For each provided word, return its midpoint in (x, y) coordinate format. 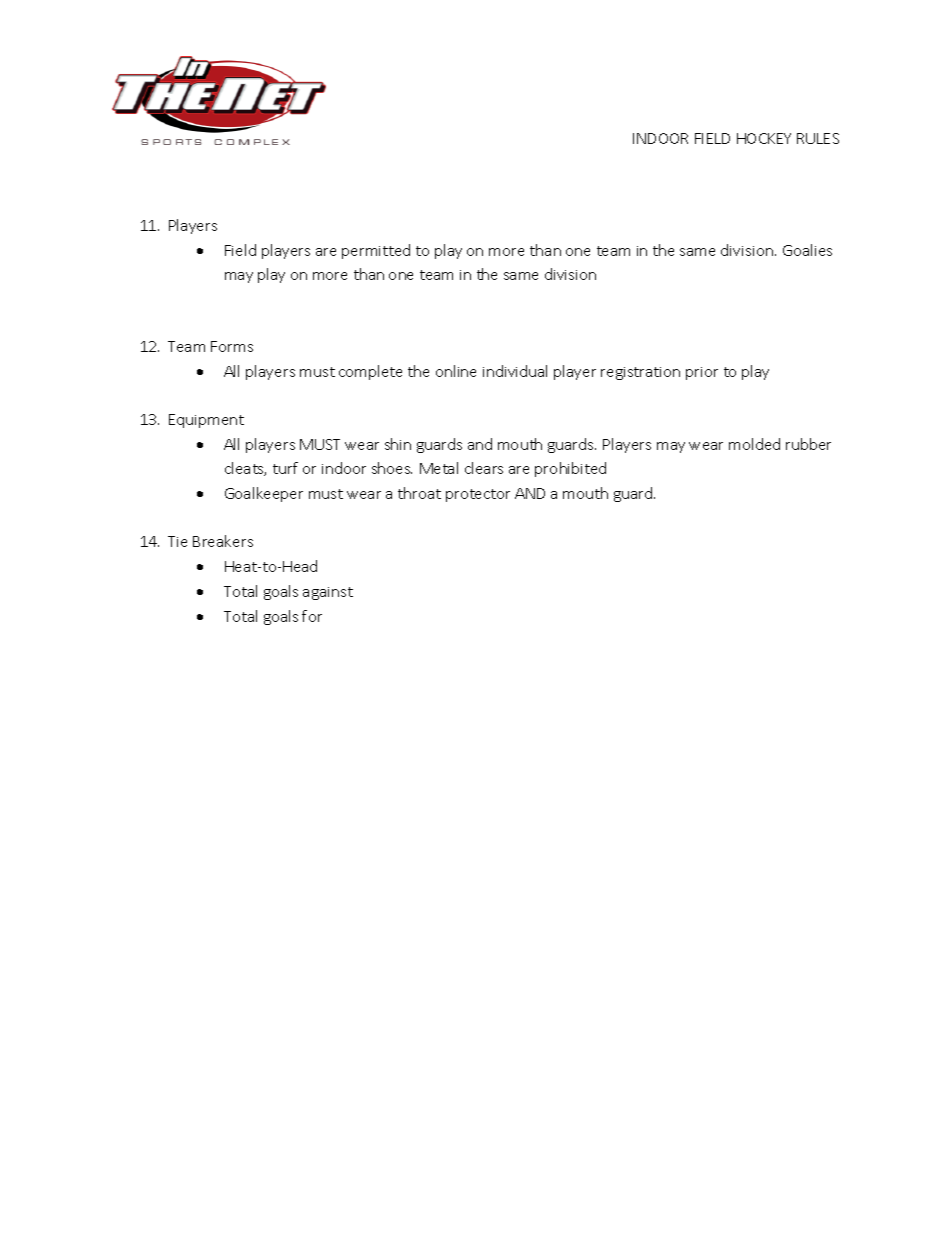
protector (478, 495)
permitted (376, 251)
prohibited (570, 469)
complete (370, 372)
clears (484, 468)
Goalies (807, 250)
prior (702, 373)
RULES (818, 138)
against (328, 593)
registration (640, 373)
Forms (232, 346)
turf (285, 468)
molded (754, 444)
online (456, 371)
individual (515, 371)
